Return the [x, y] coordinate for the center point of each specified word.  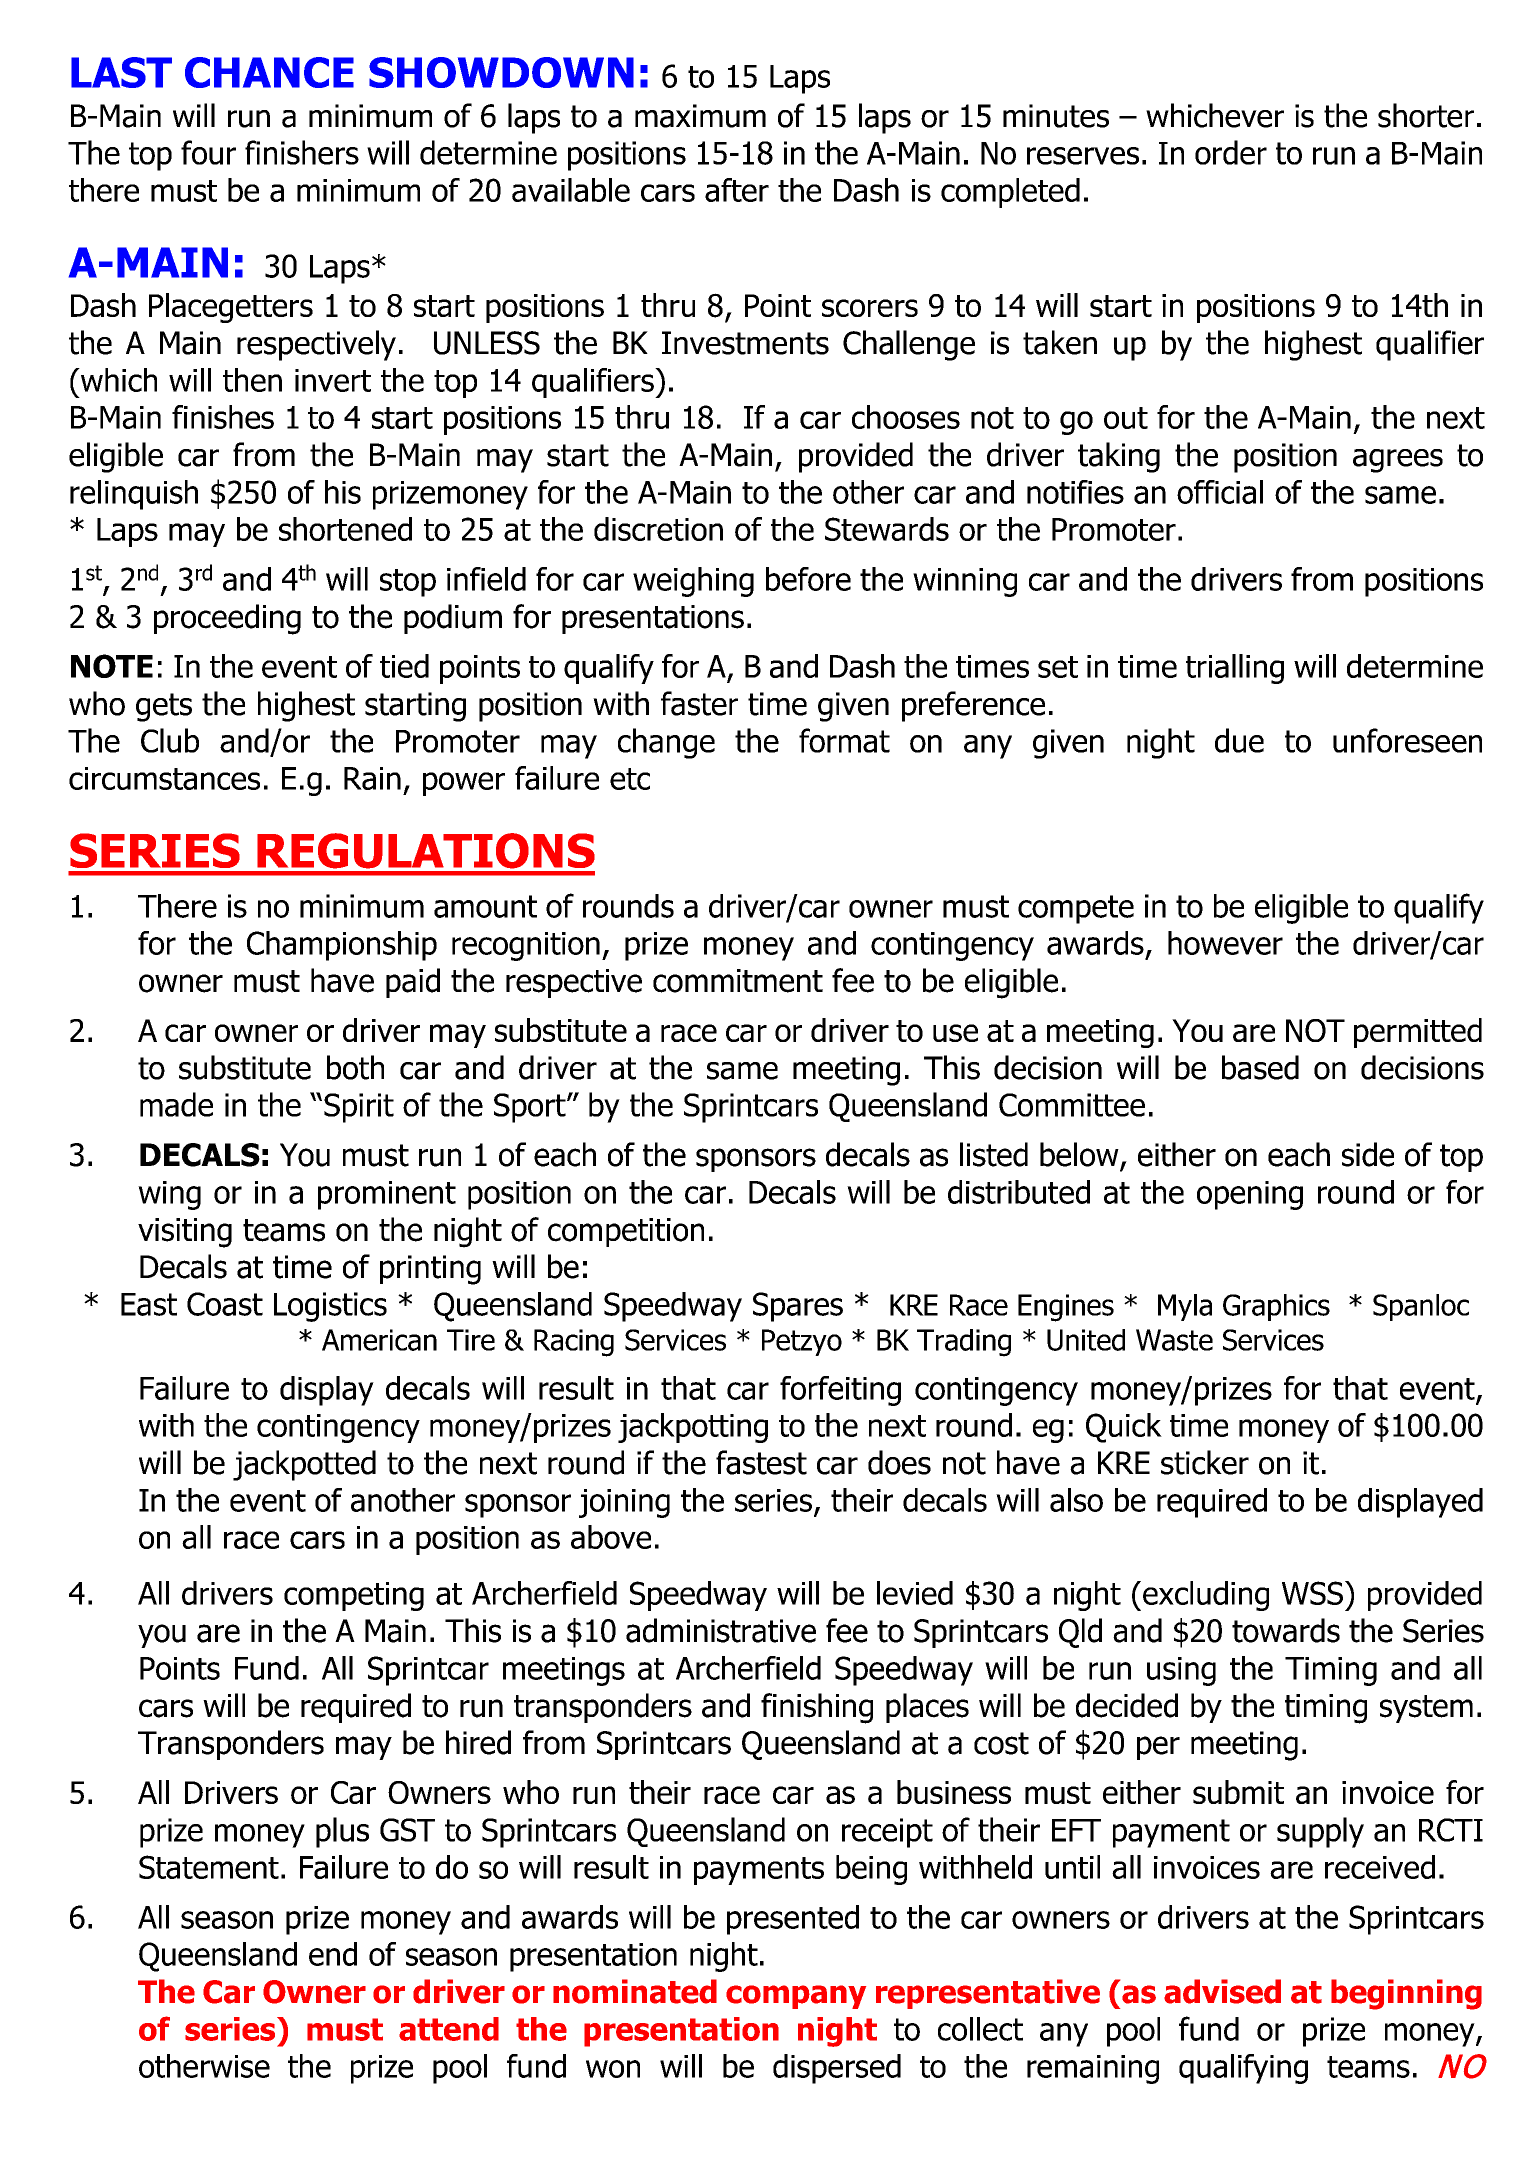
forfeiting [840, 1391]
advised [1222, 1991]
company [796, 1997]
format [844, 740]
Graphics [1276, 1307]
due [1239, 740]
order [1231, 152]
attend [449, 2029]
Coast [225, 1304]
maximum [700, 116]
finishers [302, 152]
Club [170, 740]
